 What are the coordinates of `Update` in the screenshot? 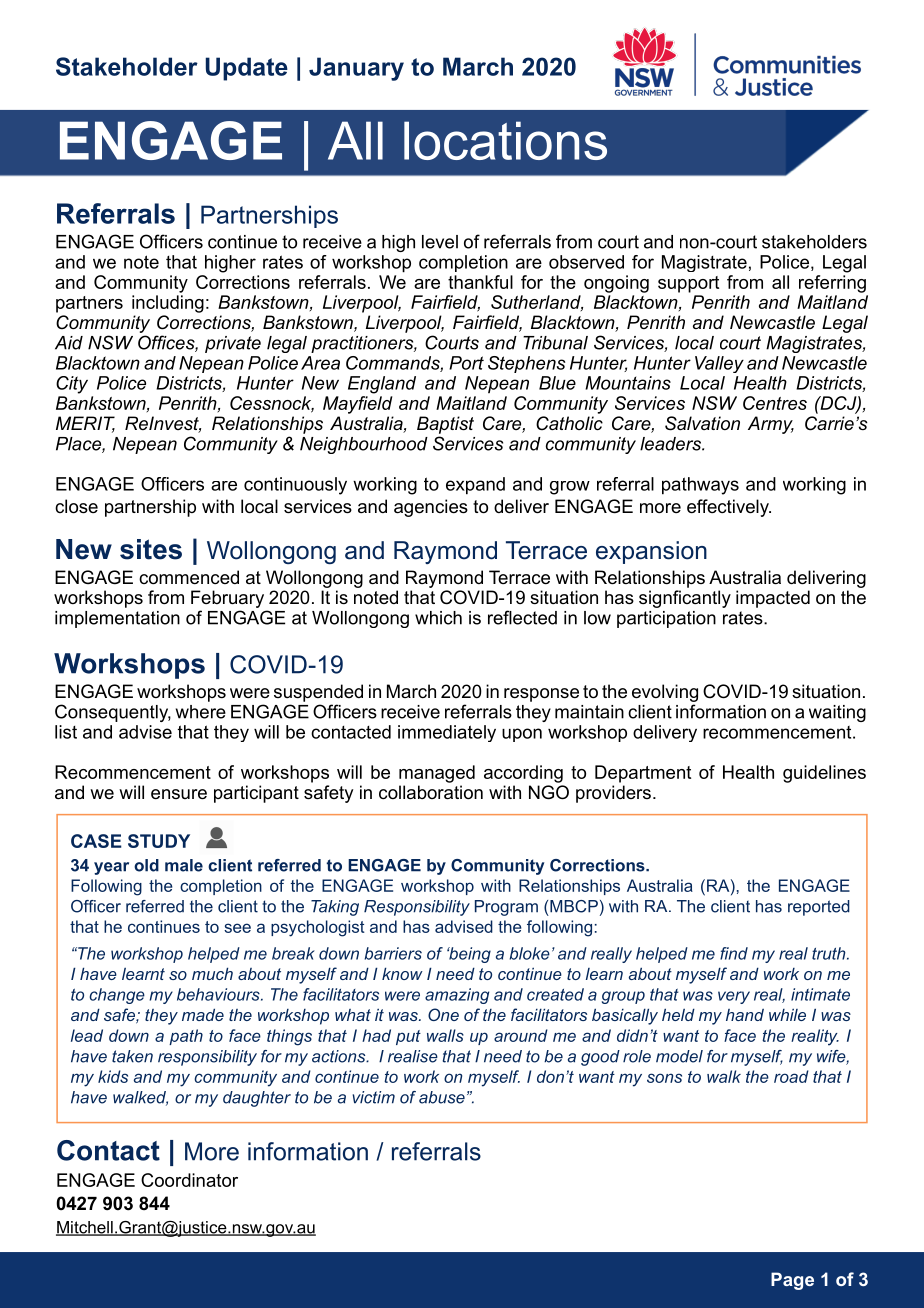 It's located at (247, 69).
